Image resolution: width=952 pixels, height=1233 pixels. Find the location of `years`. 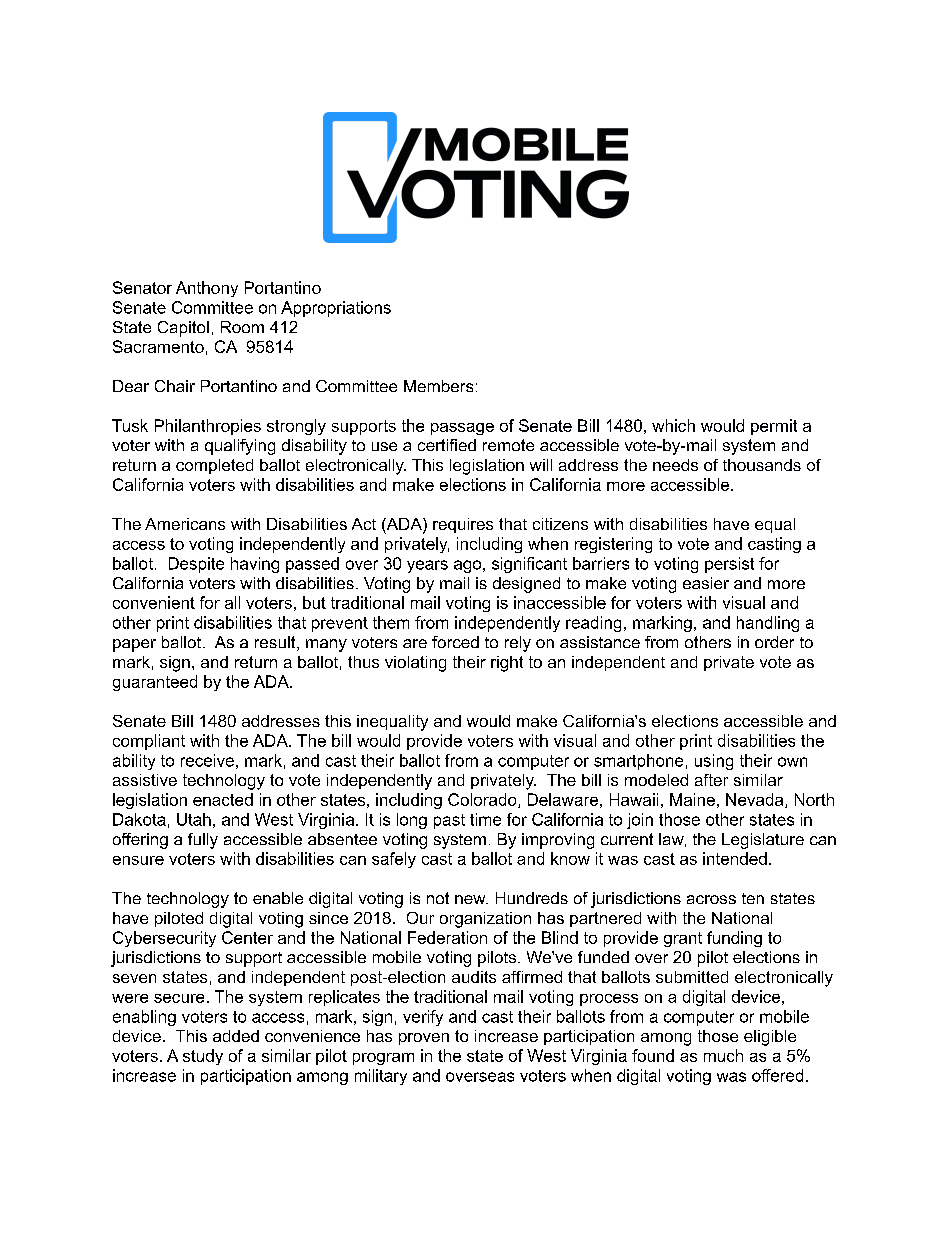

years is located at coordinates (427, 566).
